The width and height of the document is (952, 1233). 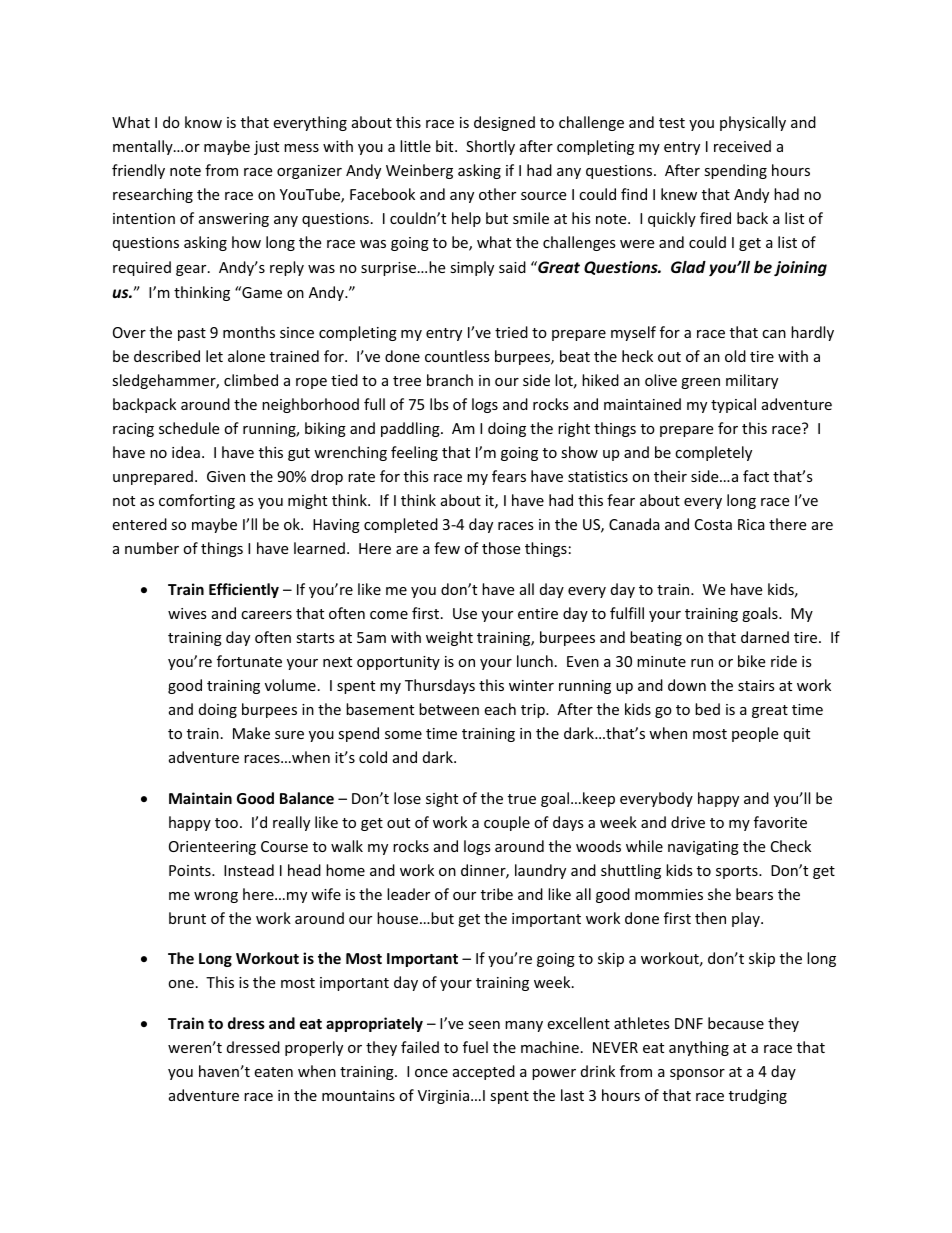 What do you see at coordinates (449, 709) in the document?
I see `between` at bounding box center [449, 709].
